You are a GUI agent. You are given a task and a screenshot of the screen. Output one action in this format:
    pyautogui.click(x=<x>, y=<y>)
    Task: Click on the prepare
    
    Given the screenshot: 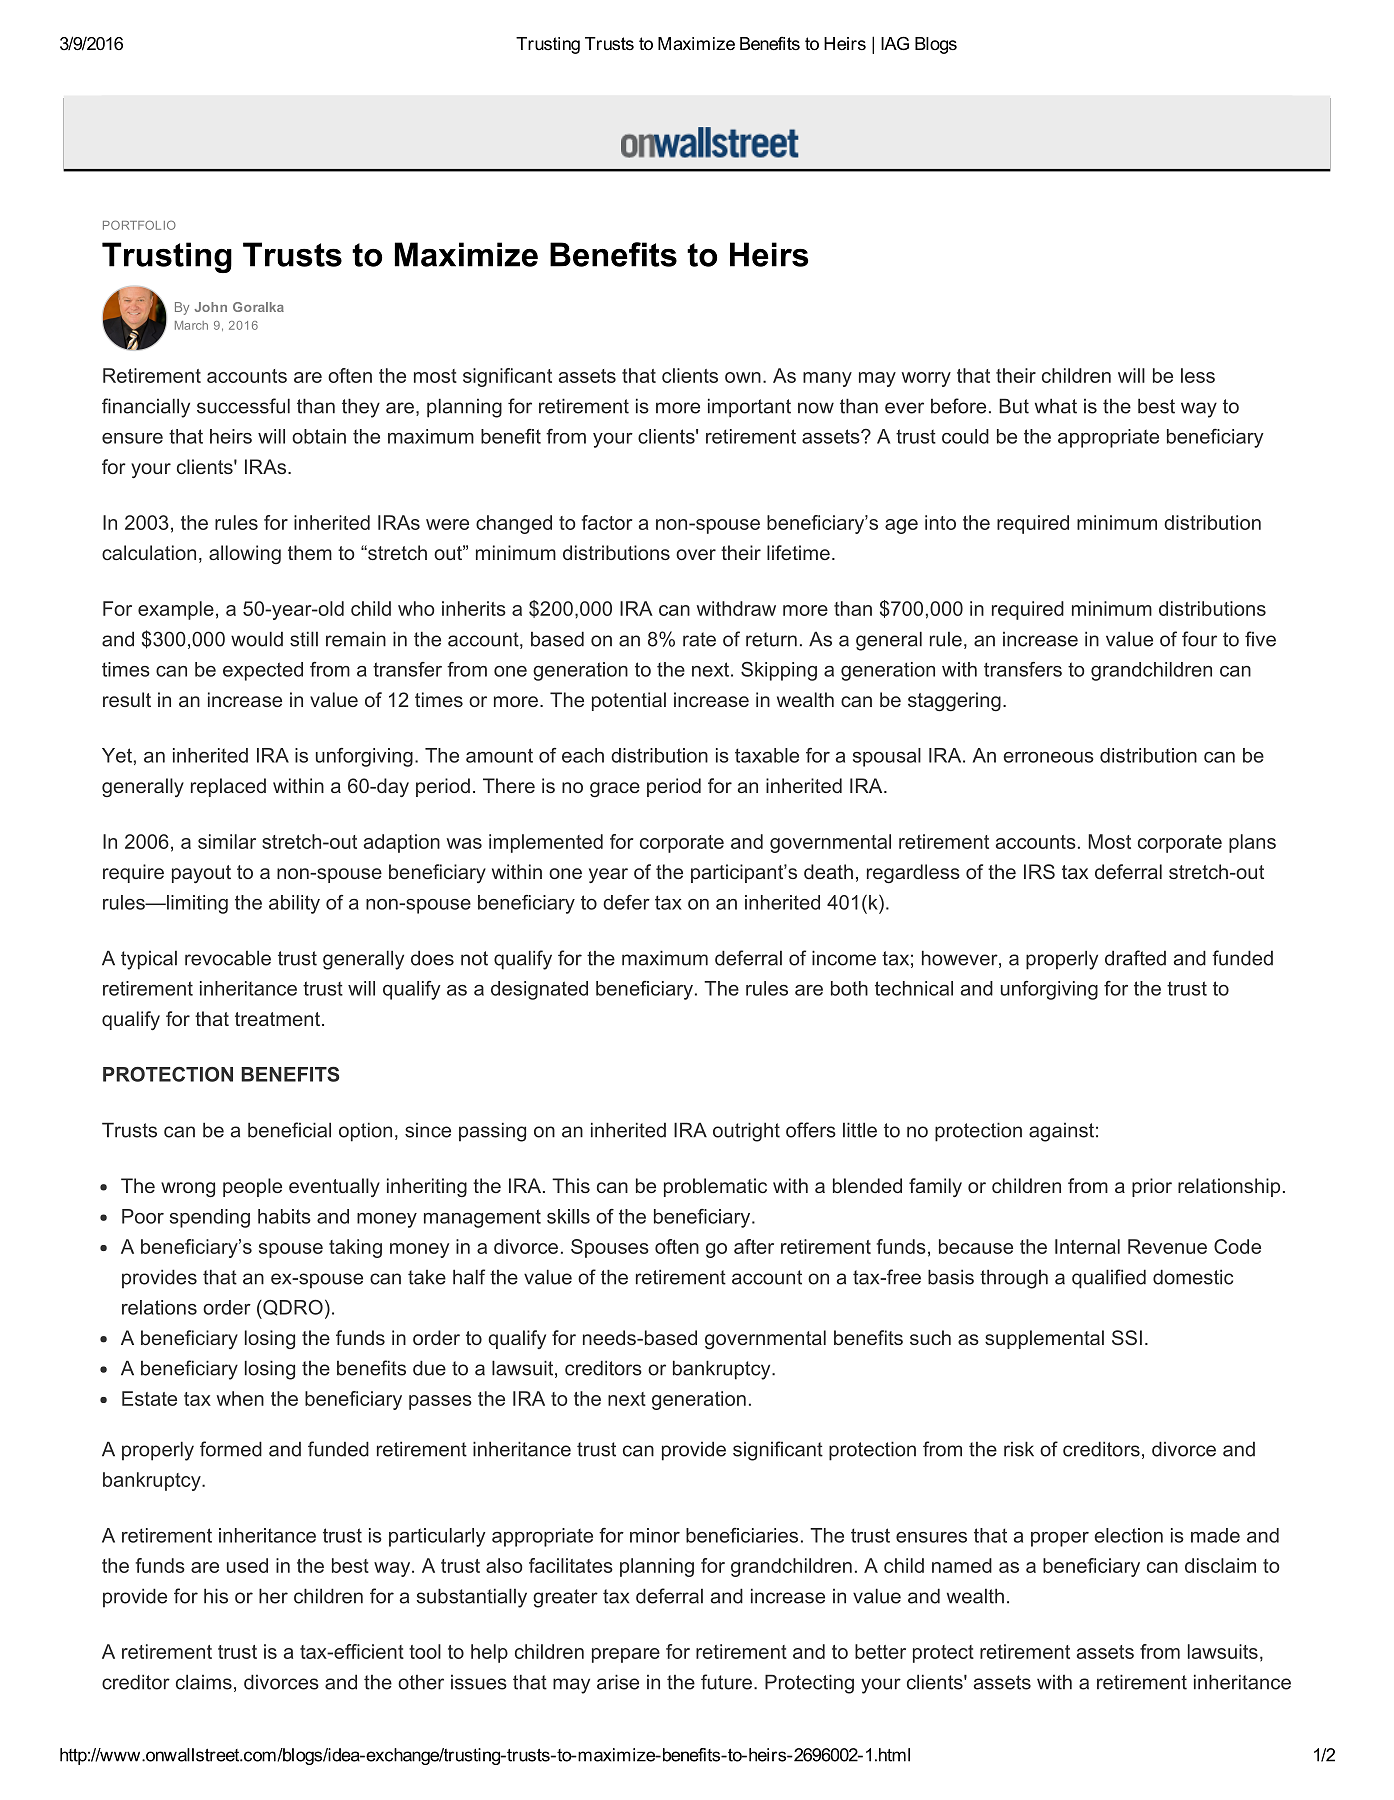 What is the action you would take?
    pyautogui.click(x=626, y=1655)
